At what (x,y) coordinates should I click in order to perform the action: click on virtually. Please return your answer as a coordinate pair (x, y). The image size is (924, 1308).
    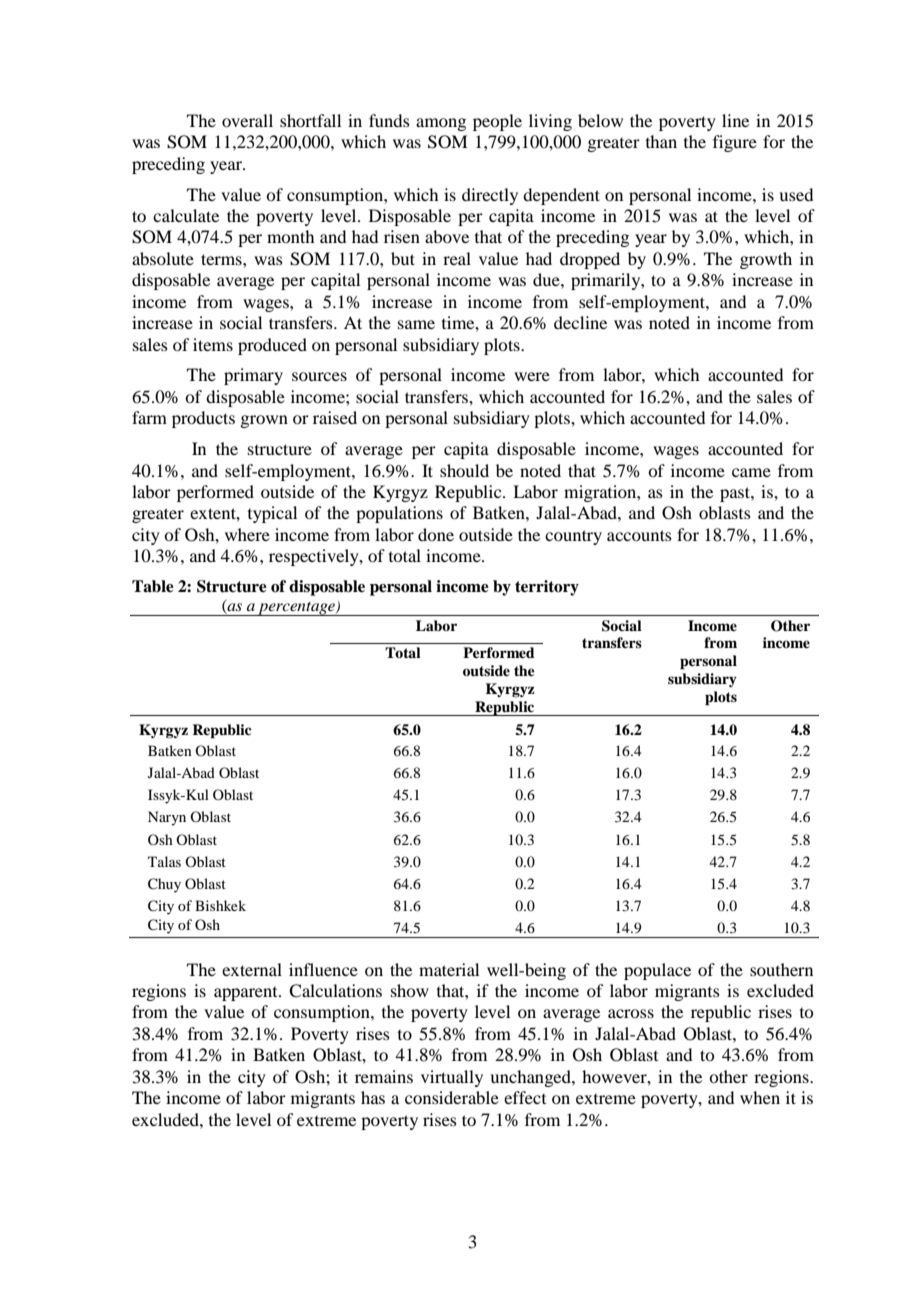
    Looking at the image, I should click on (452, 1078).
